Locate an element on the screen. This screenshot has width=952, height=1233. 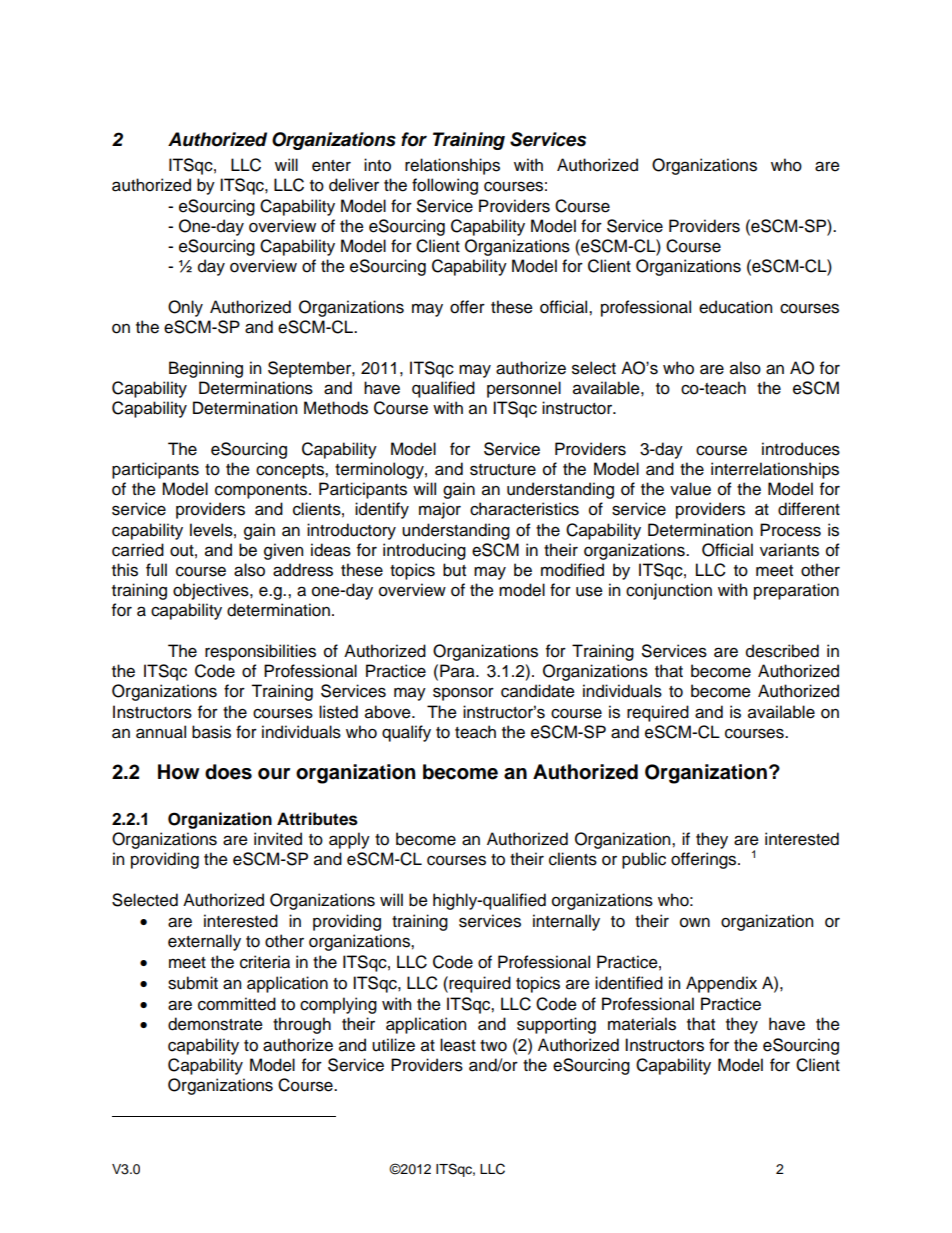
following is located at coordinates (445, 186).
